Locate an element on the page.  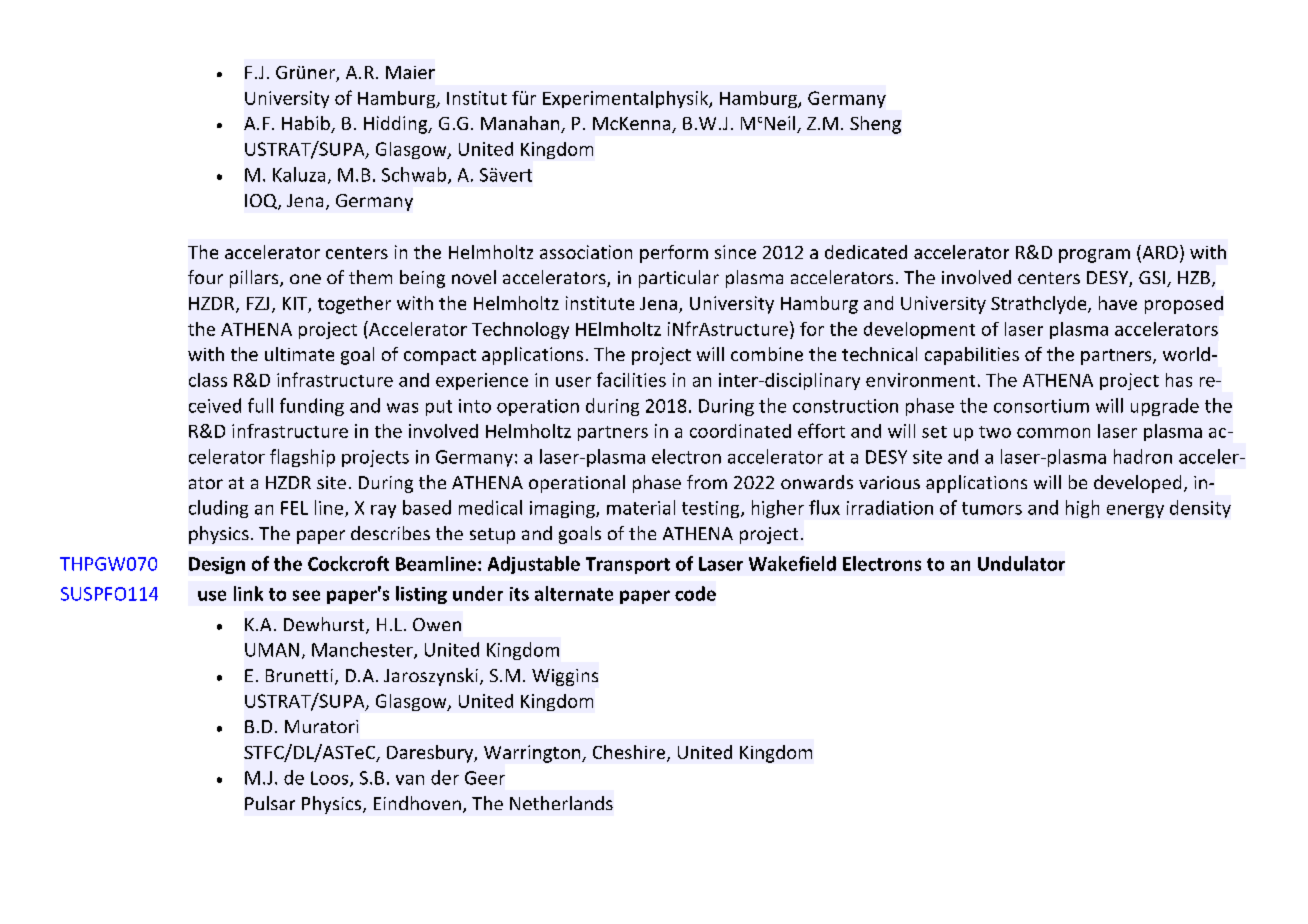
program is located at coordinates (1094, 256).
